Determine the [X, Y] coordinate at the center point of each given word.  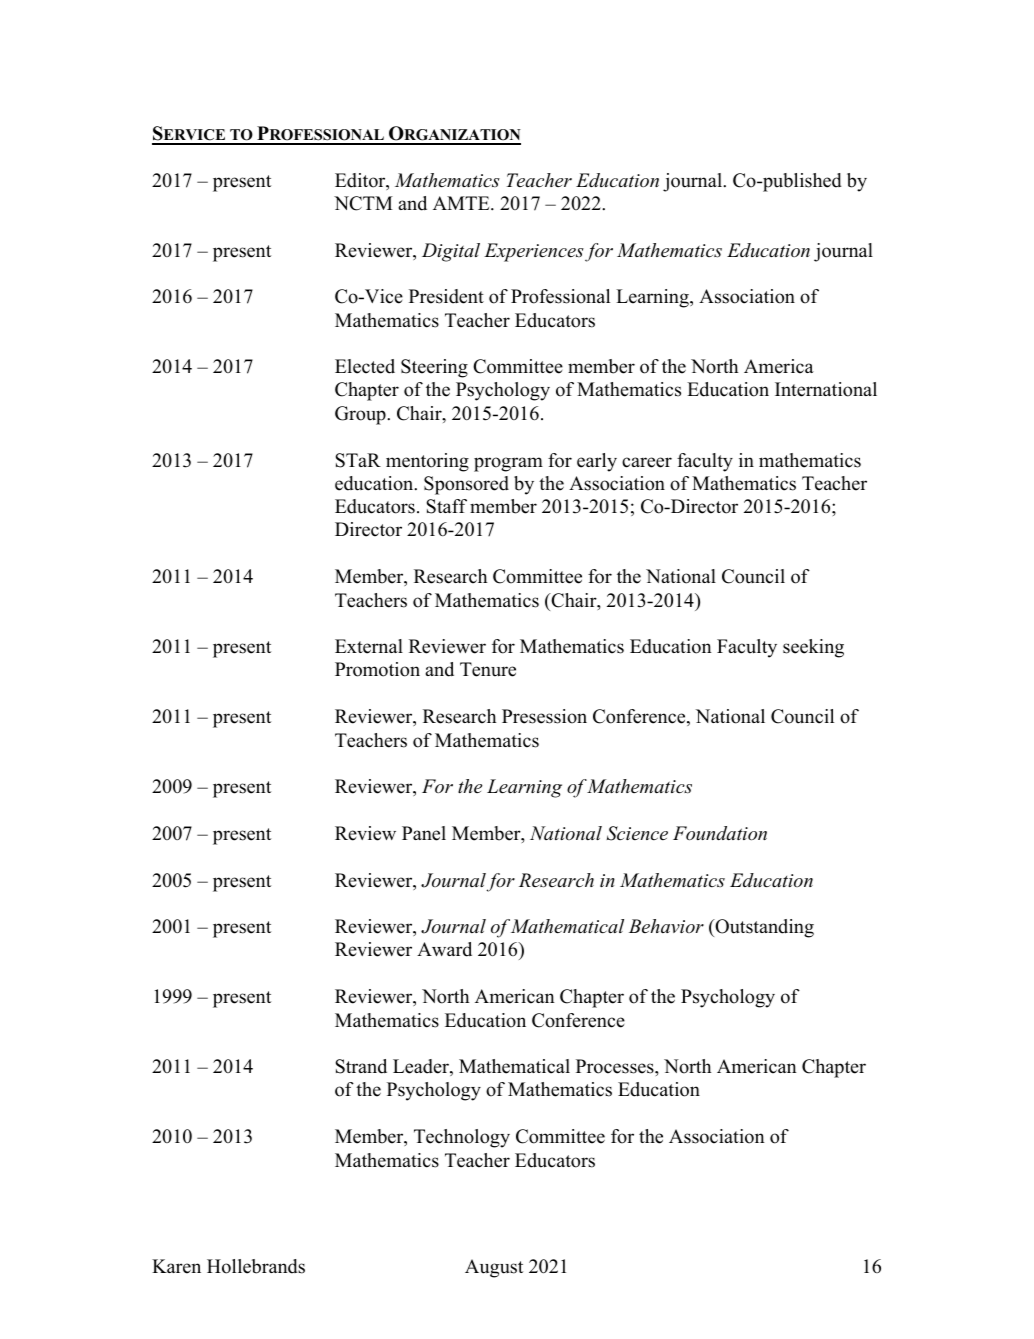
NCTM [363, 203]
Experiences [534, 252]
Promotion [377, 669]
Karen [176, 1266]
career [647, 462]
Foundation [720, 833]
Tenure [488, 669]
